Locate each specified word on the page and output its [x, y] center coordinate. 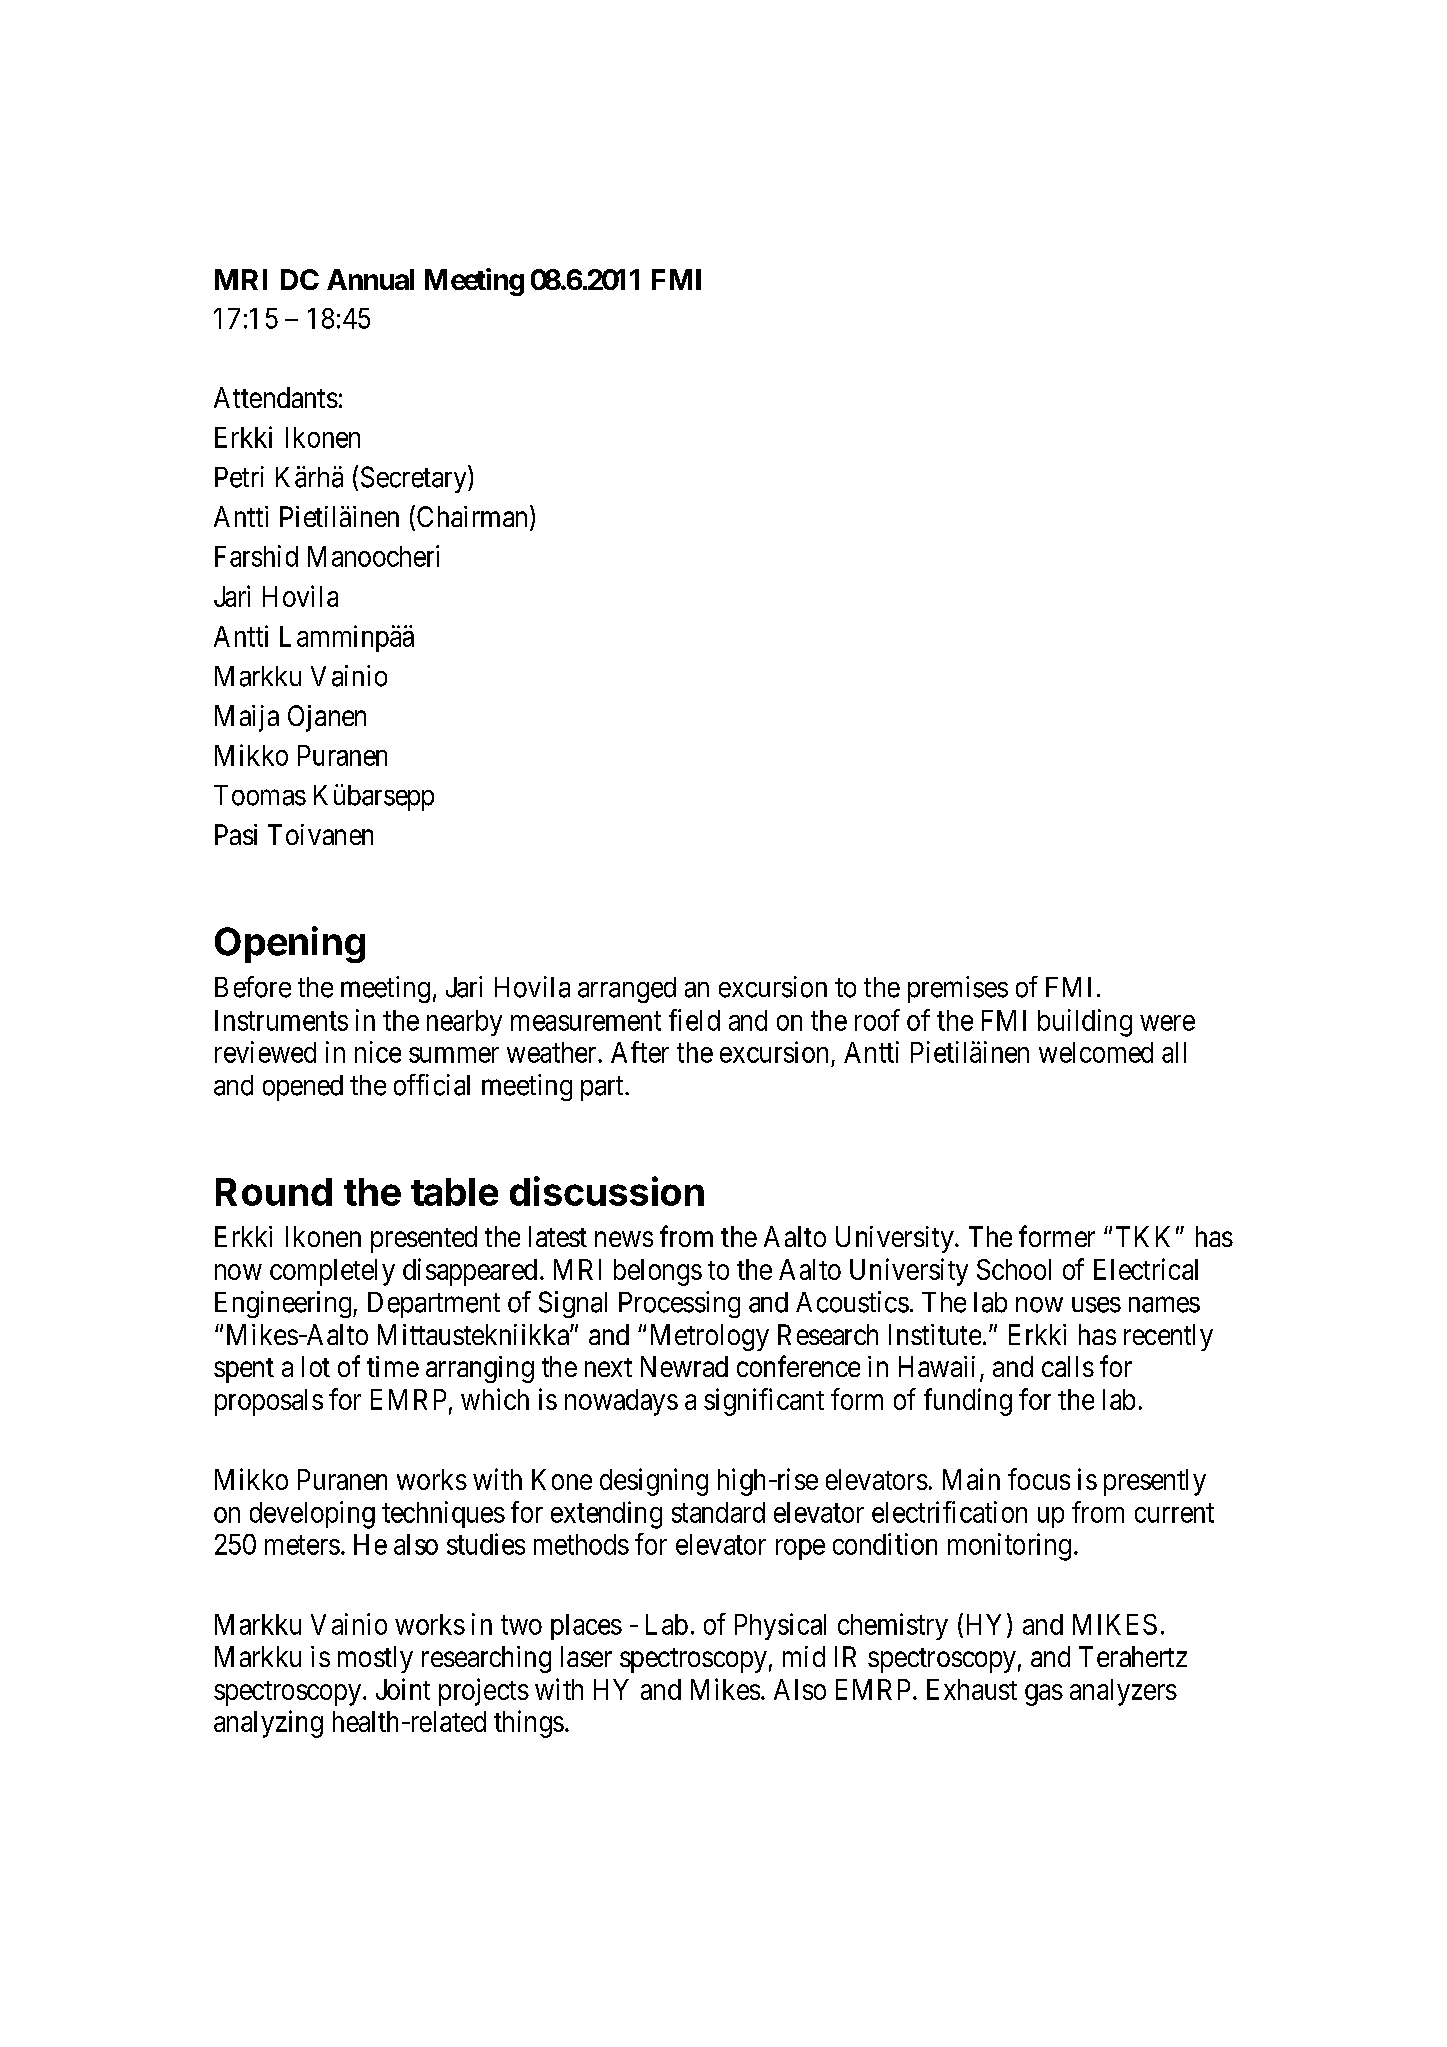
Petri [239, 477]
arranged [627, 990]
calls [1068, 1366]
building [1085, 1023]
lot [316, 1366]
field [694, 1020]
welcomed [1096, 1052]
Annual [370, 279]
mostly [375, 1659]
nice [378, 1052]
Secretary [415, 479]
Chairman [470, 517]
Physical [780, 1626]
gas [1044, 1695]
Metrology [710, 1337]
